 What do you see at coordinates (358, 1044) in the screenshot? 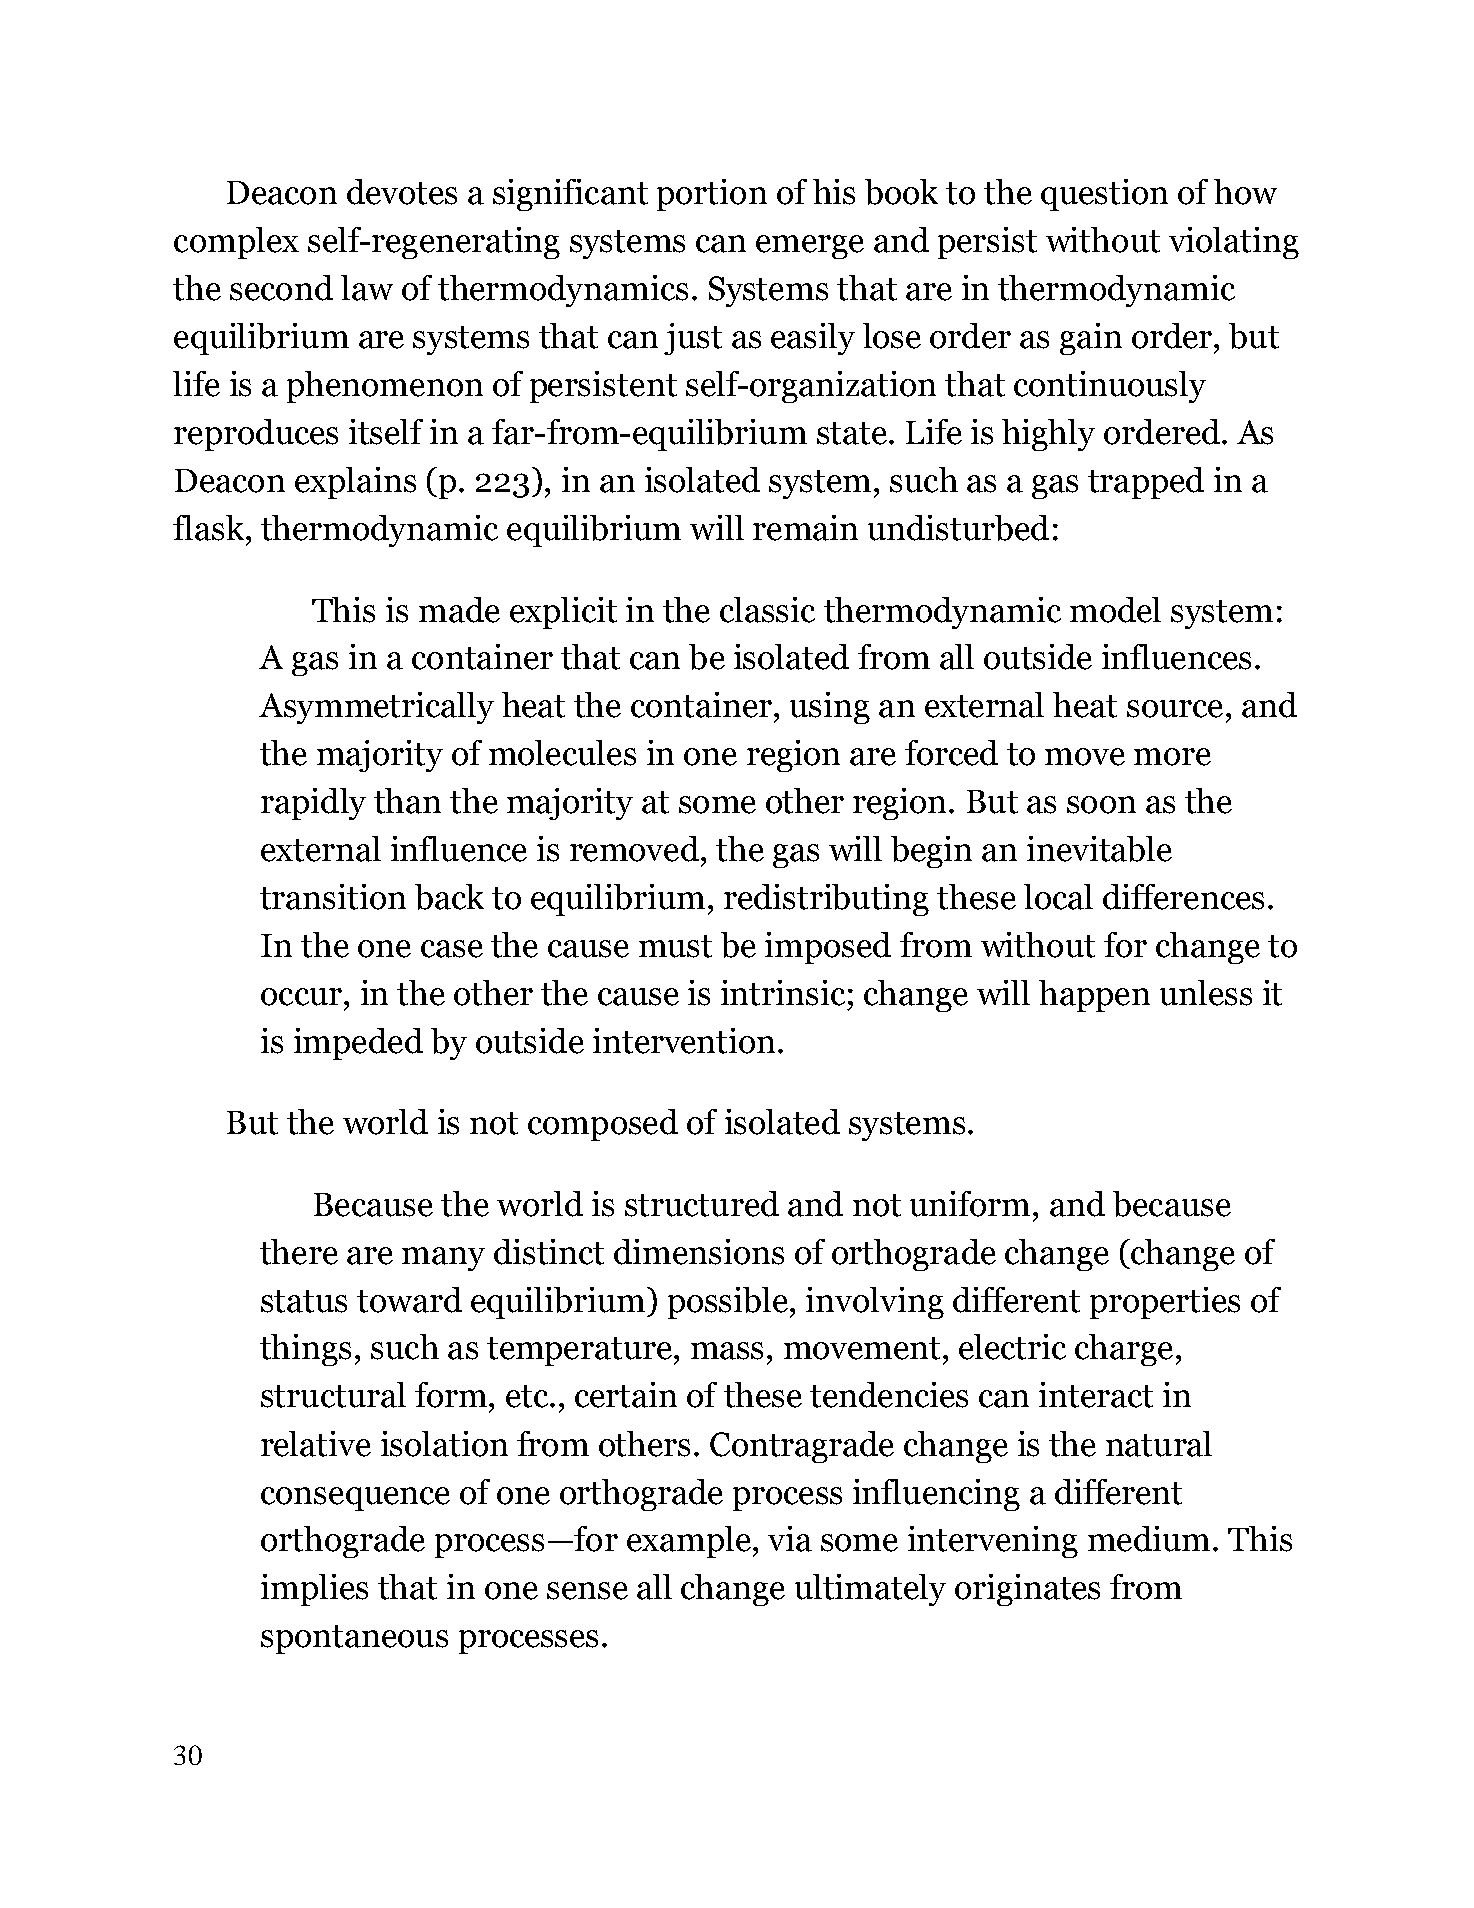
I see `impeded` at bounding box center [358, 1044].
